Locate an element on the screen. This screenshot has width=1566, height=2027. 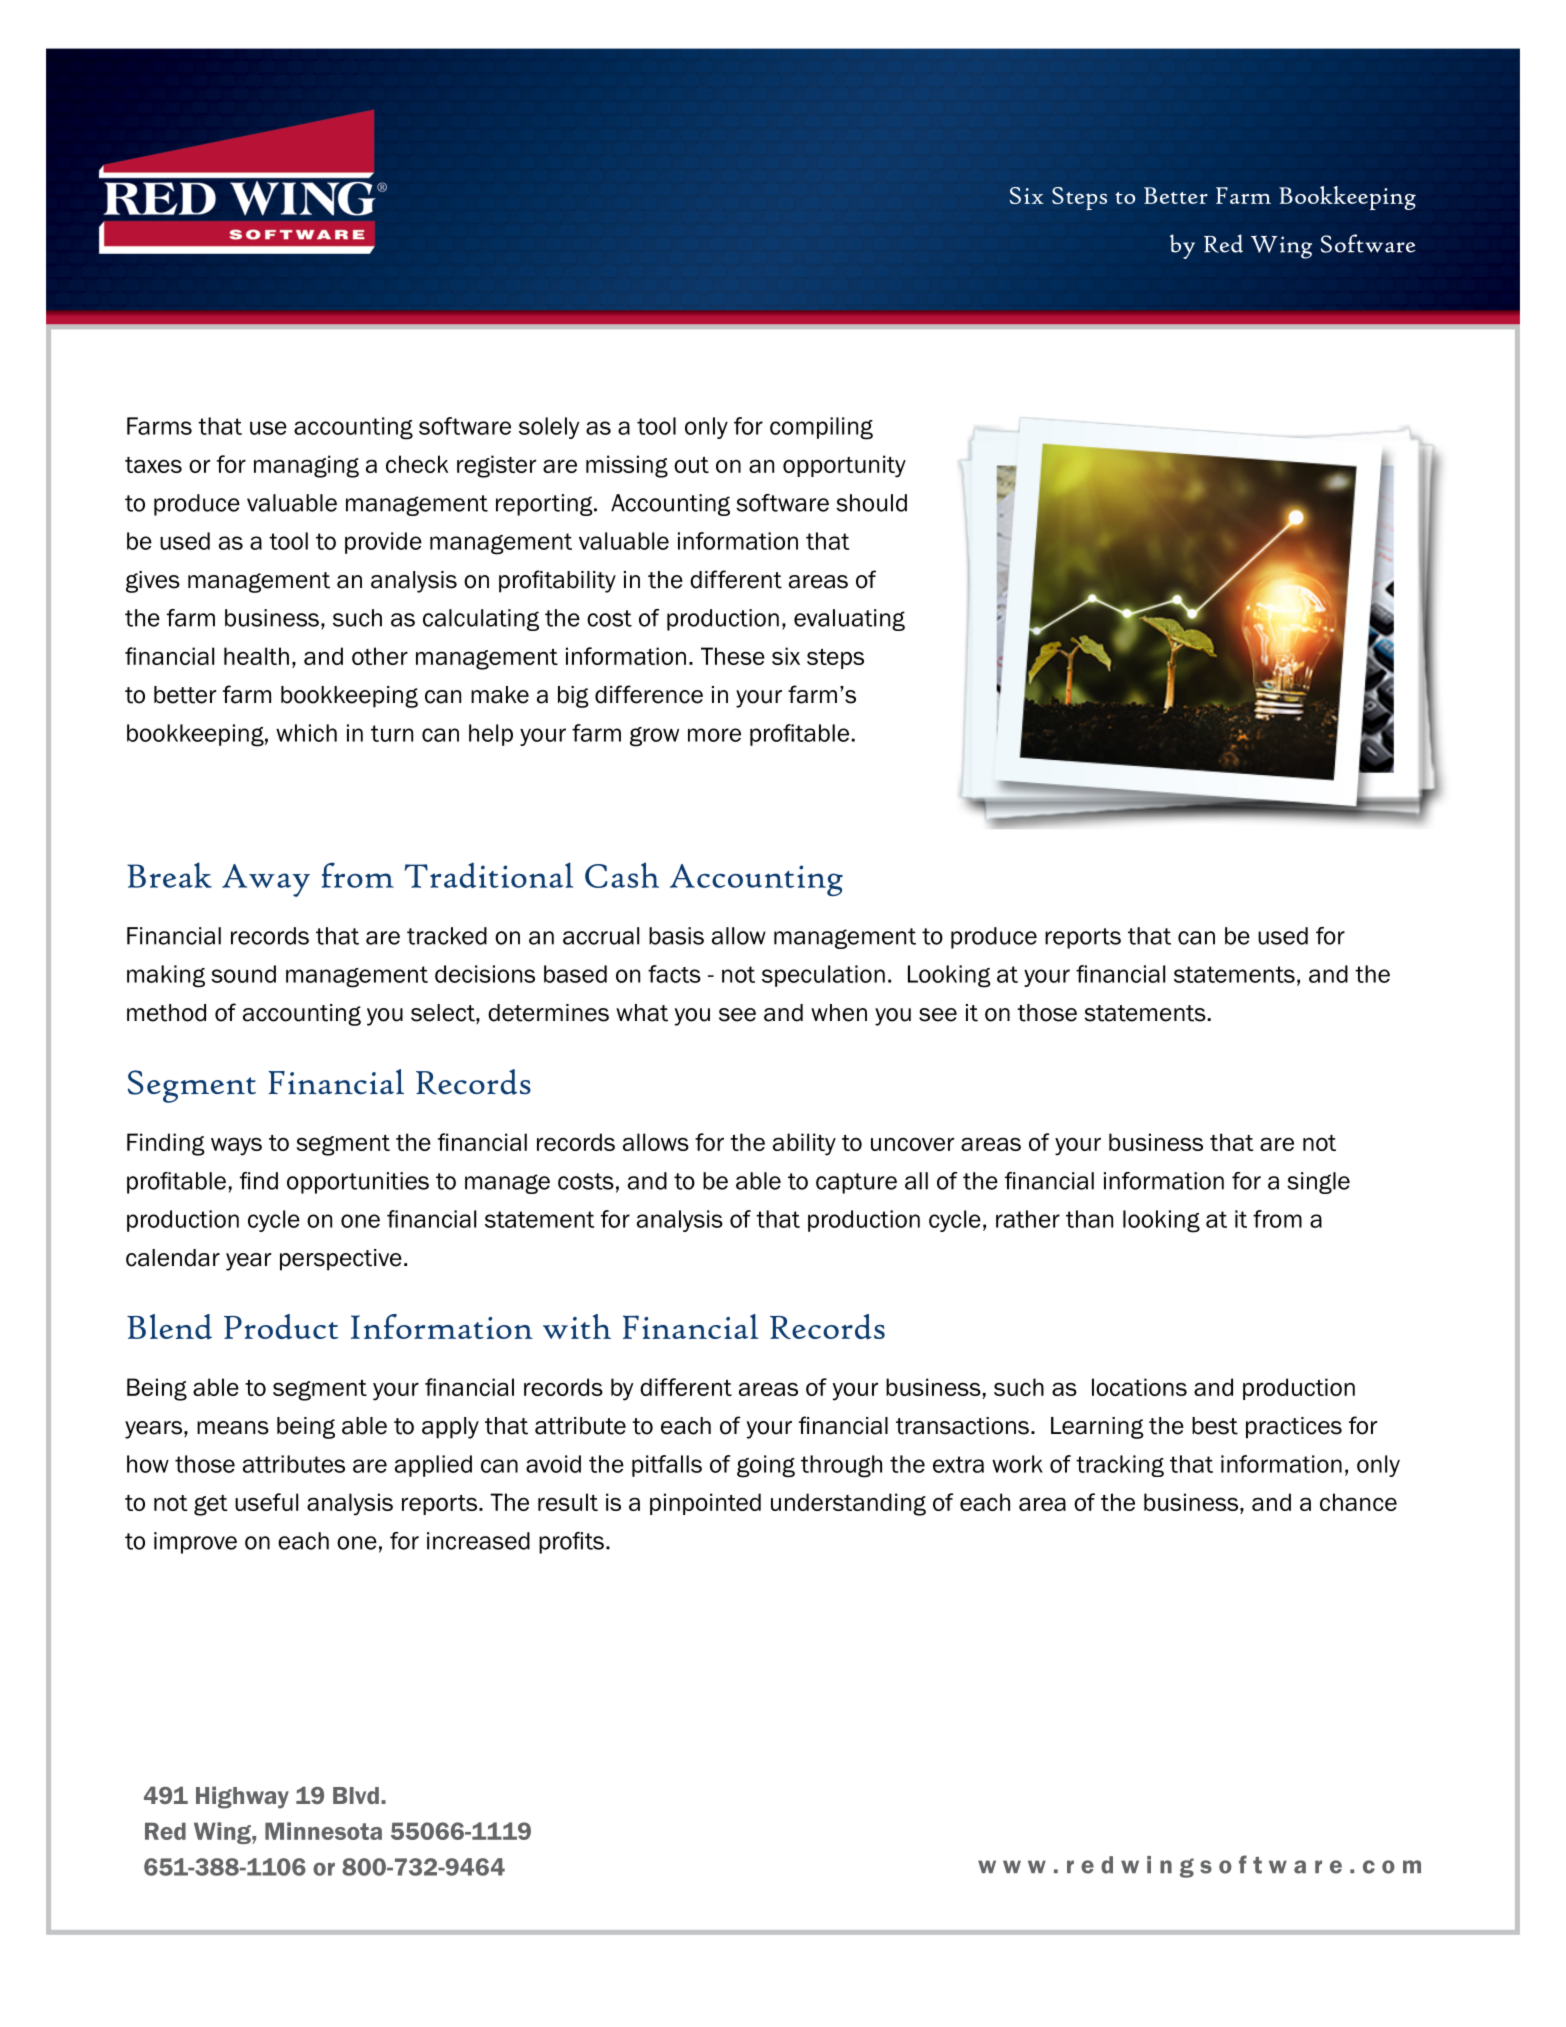
out is located at coordinates (691, 465).
